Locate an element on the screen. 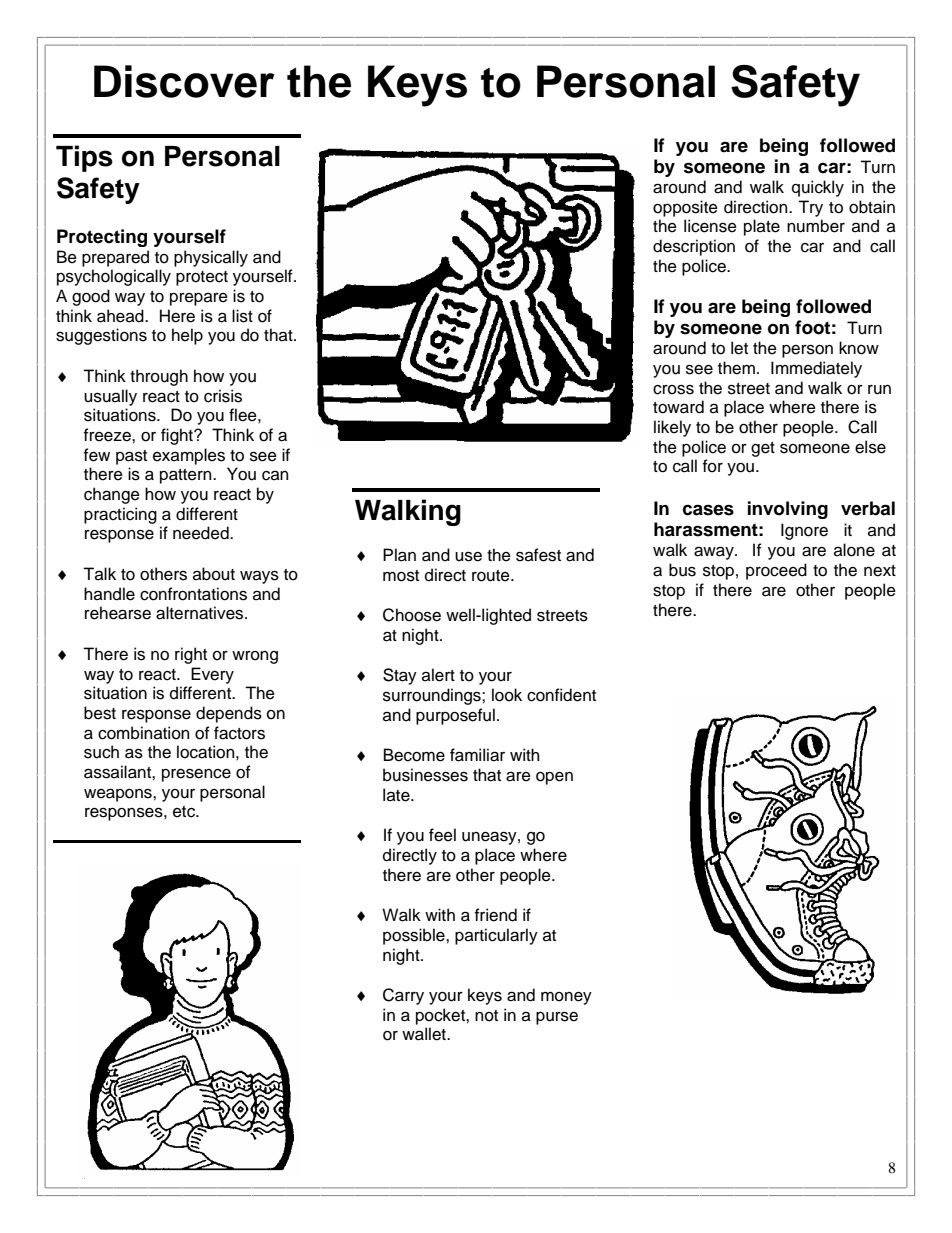 The height and width of the screenshot is (1233, 952). Discover is located at coordinates (184, 81).
